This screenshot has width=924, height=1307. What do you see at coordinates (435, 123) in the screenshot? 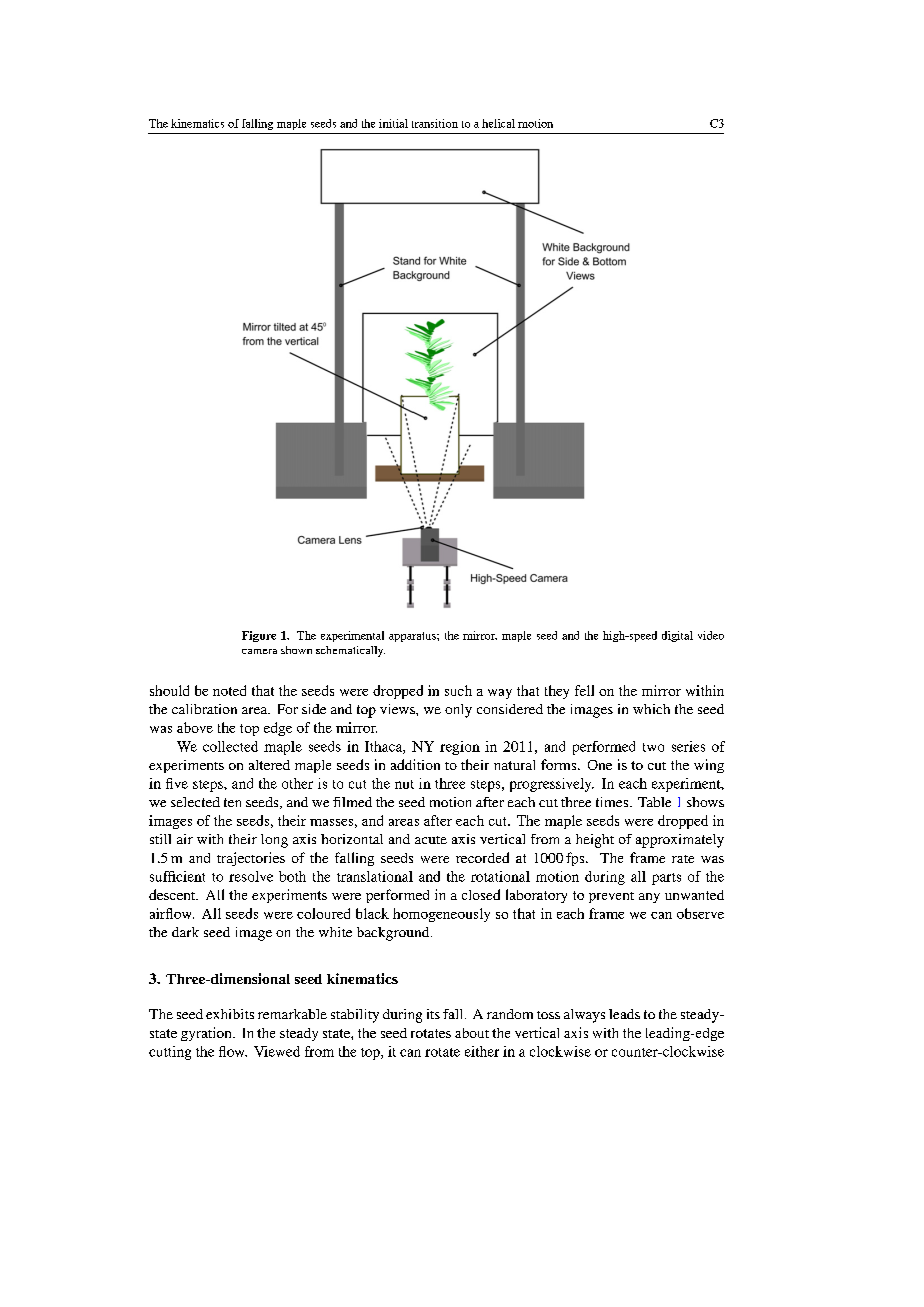
I see `transition` at bounding box center [435, 123].
